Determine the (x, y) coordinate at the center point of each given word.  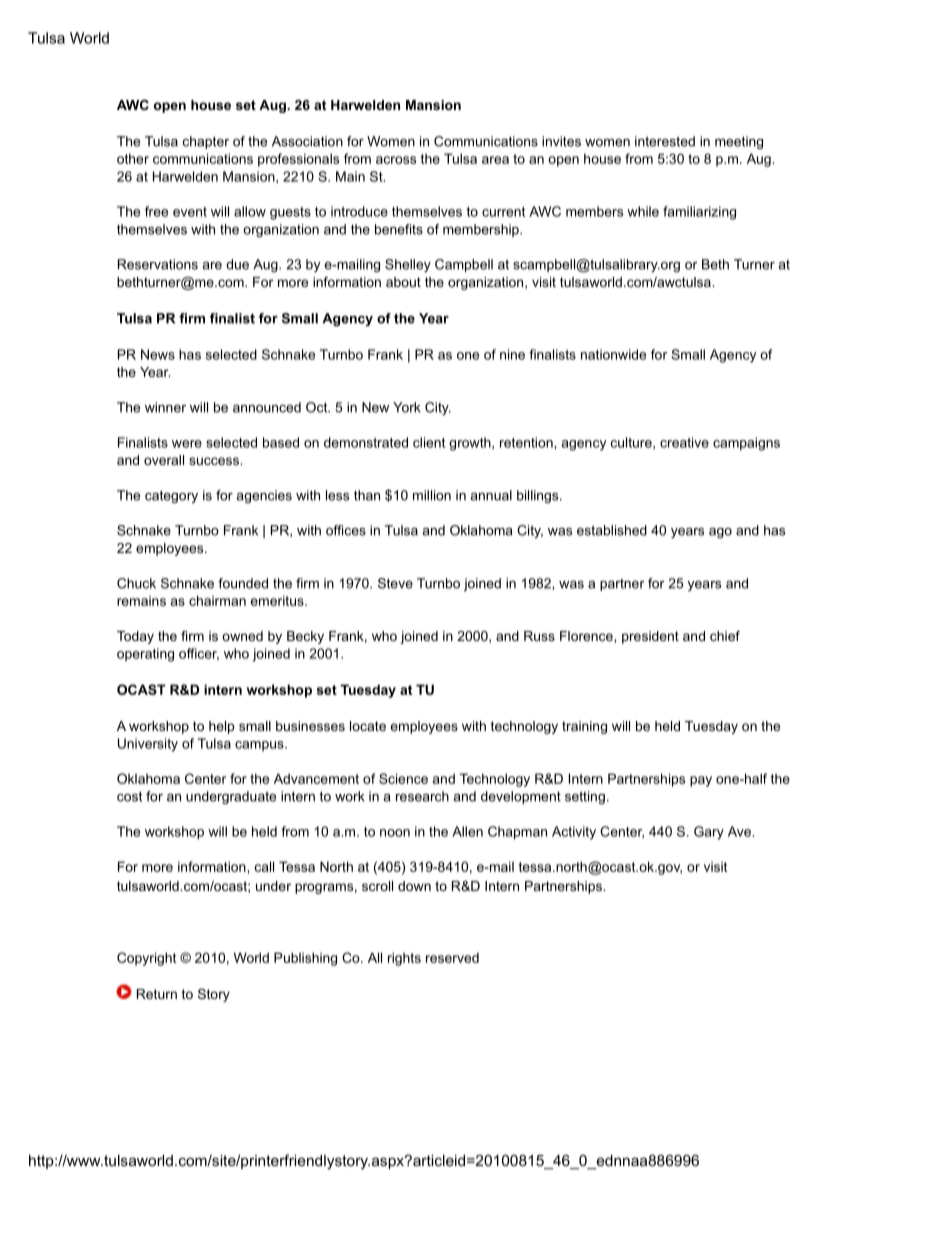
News (158, 354)
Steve (395, 583)
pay (701, 781)
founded (243, 583)
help (221, 727)
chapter (206, 142)
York (407, 407)
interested (665, 141)
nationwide (613, 354)
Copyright (146, 959)
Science (403, 778)
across (396, 160)
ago (720, 533)
